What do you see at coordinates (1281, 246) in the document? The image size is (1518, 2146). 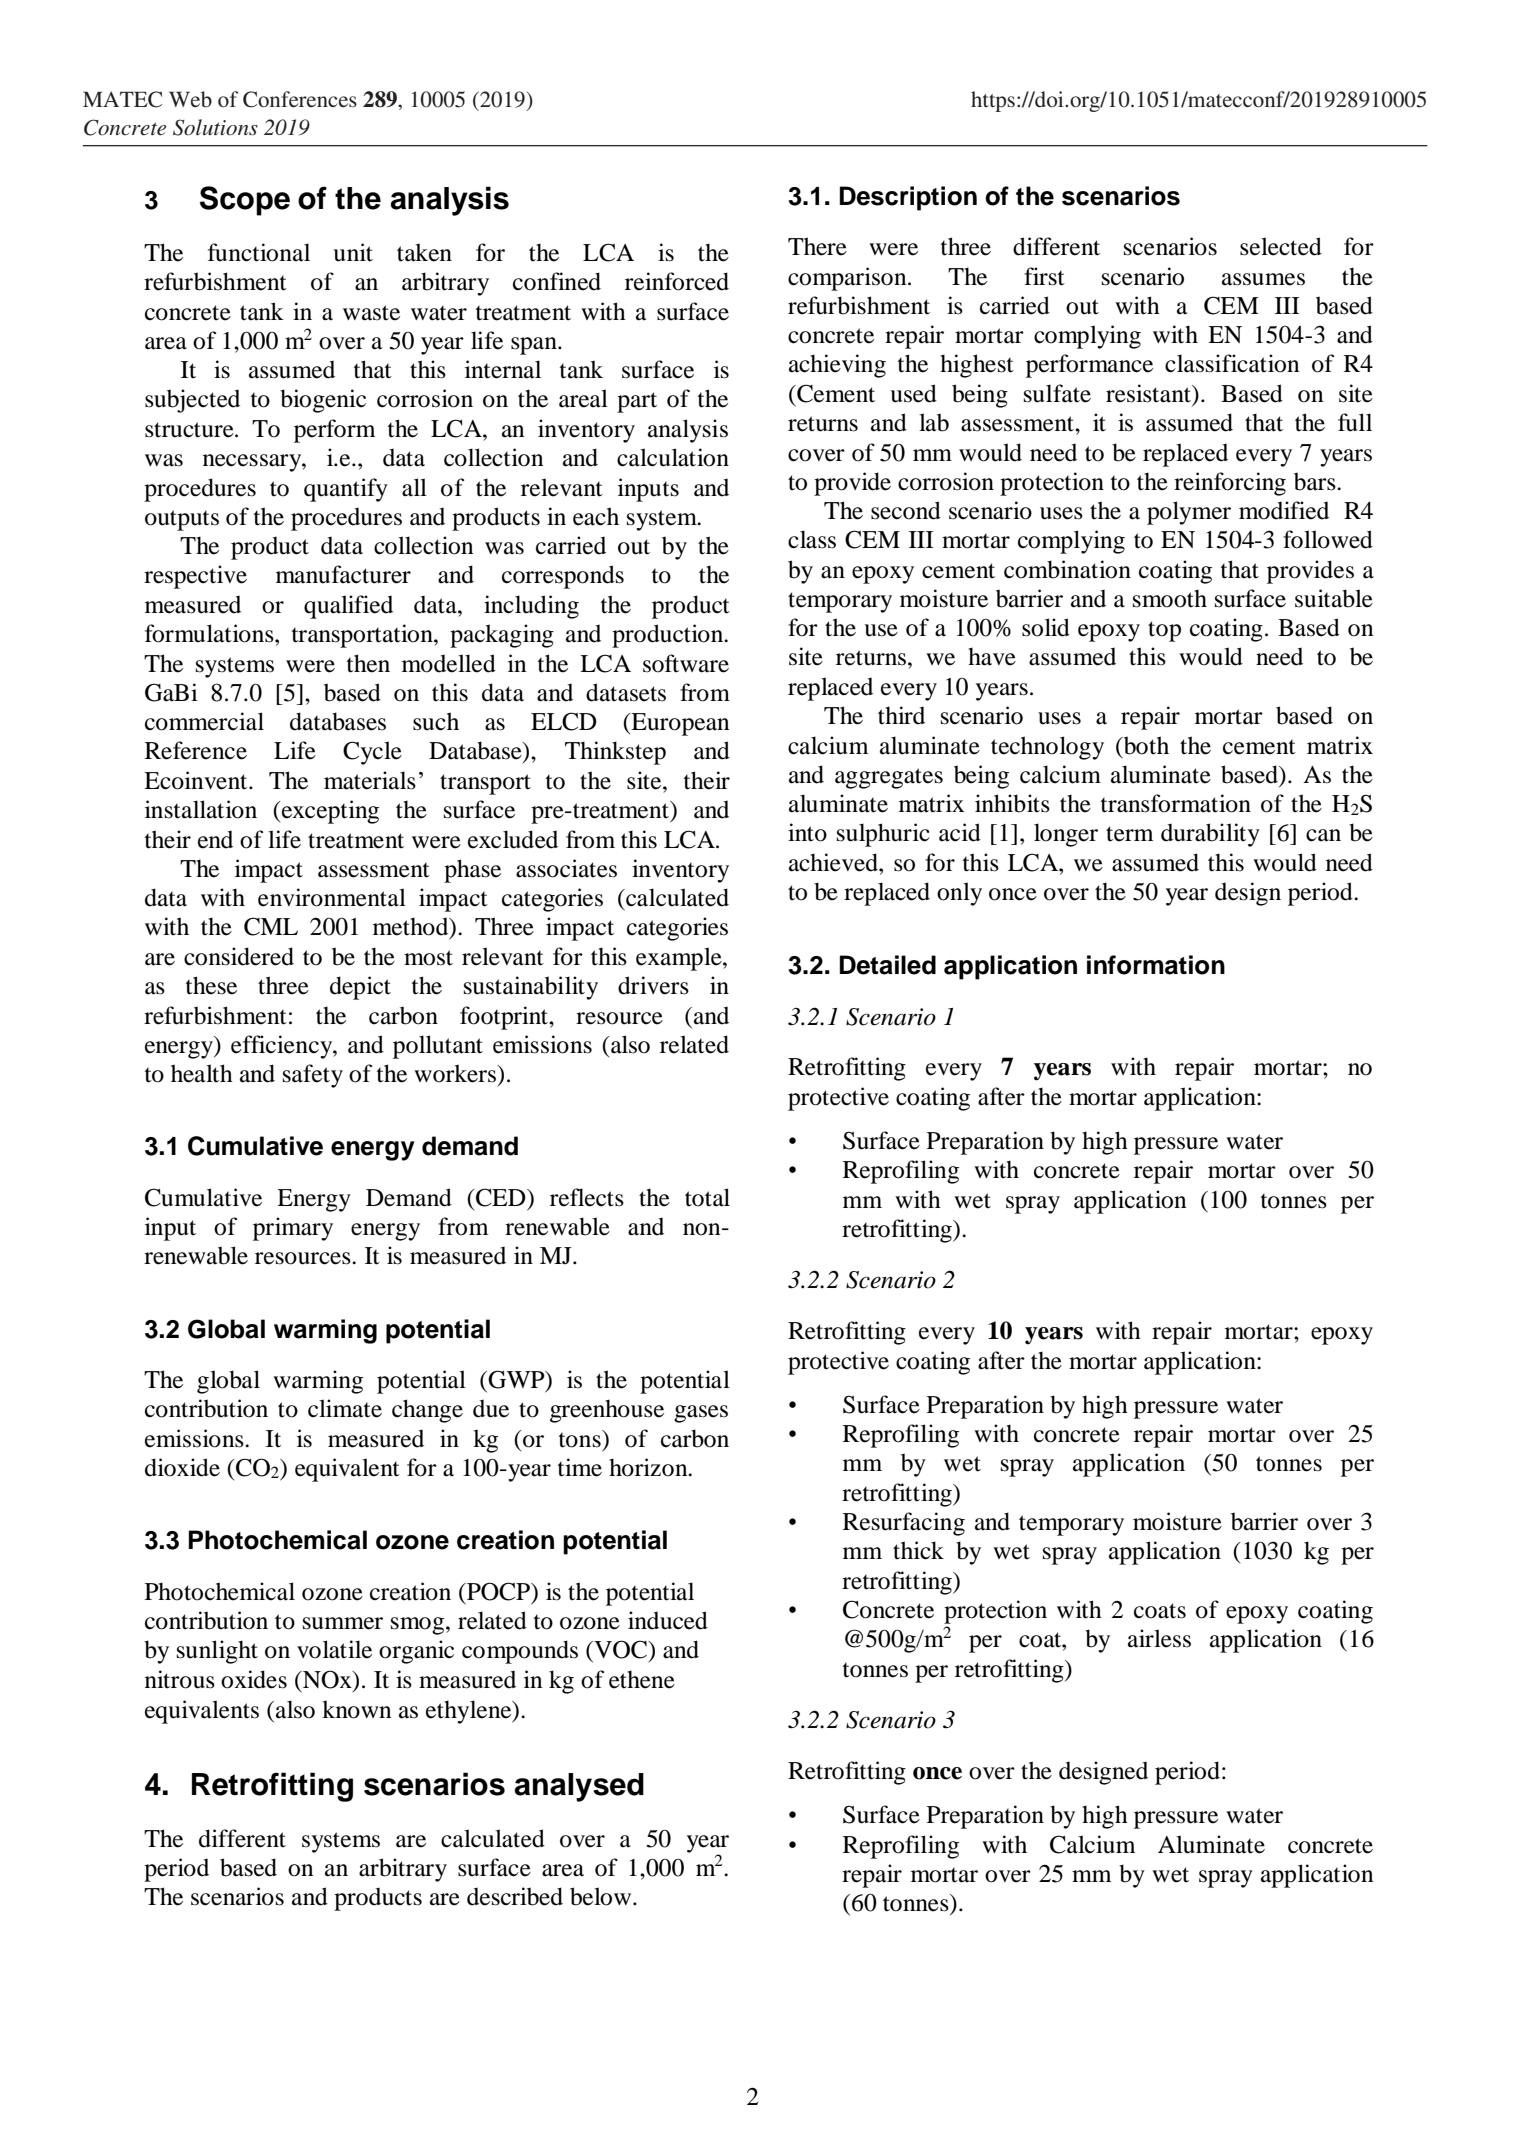 I see `selected` at bounding box center [1281, 246].
